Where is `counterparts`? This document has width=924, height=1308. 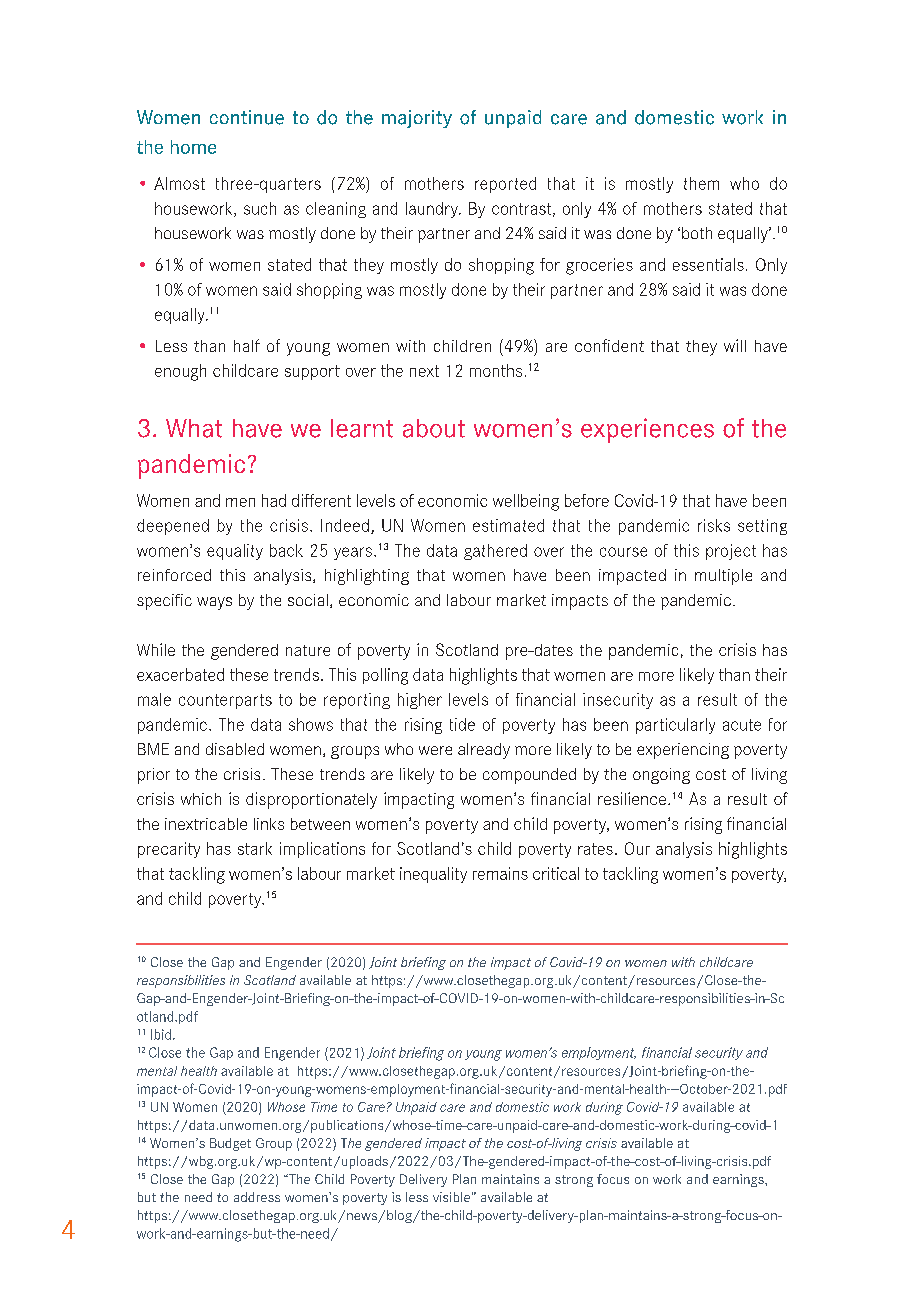
counterparts is located at coordinates (225, 701).
